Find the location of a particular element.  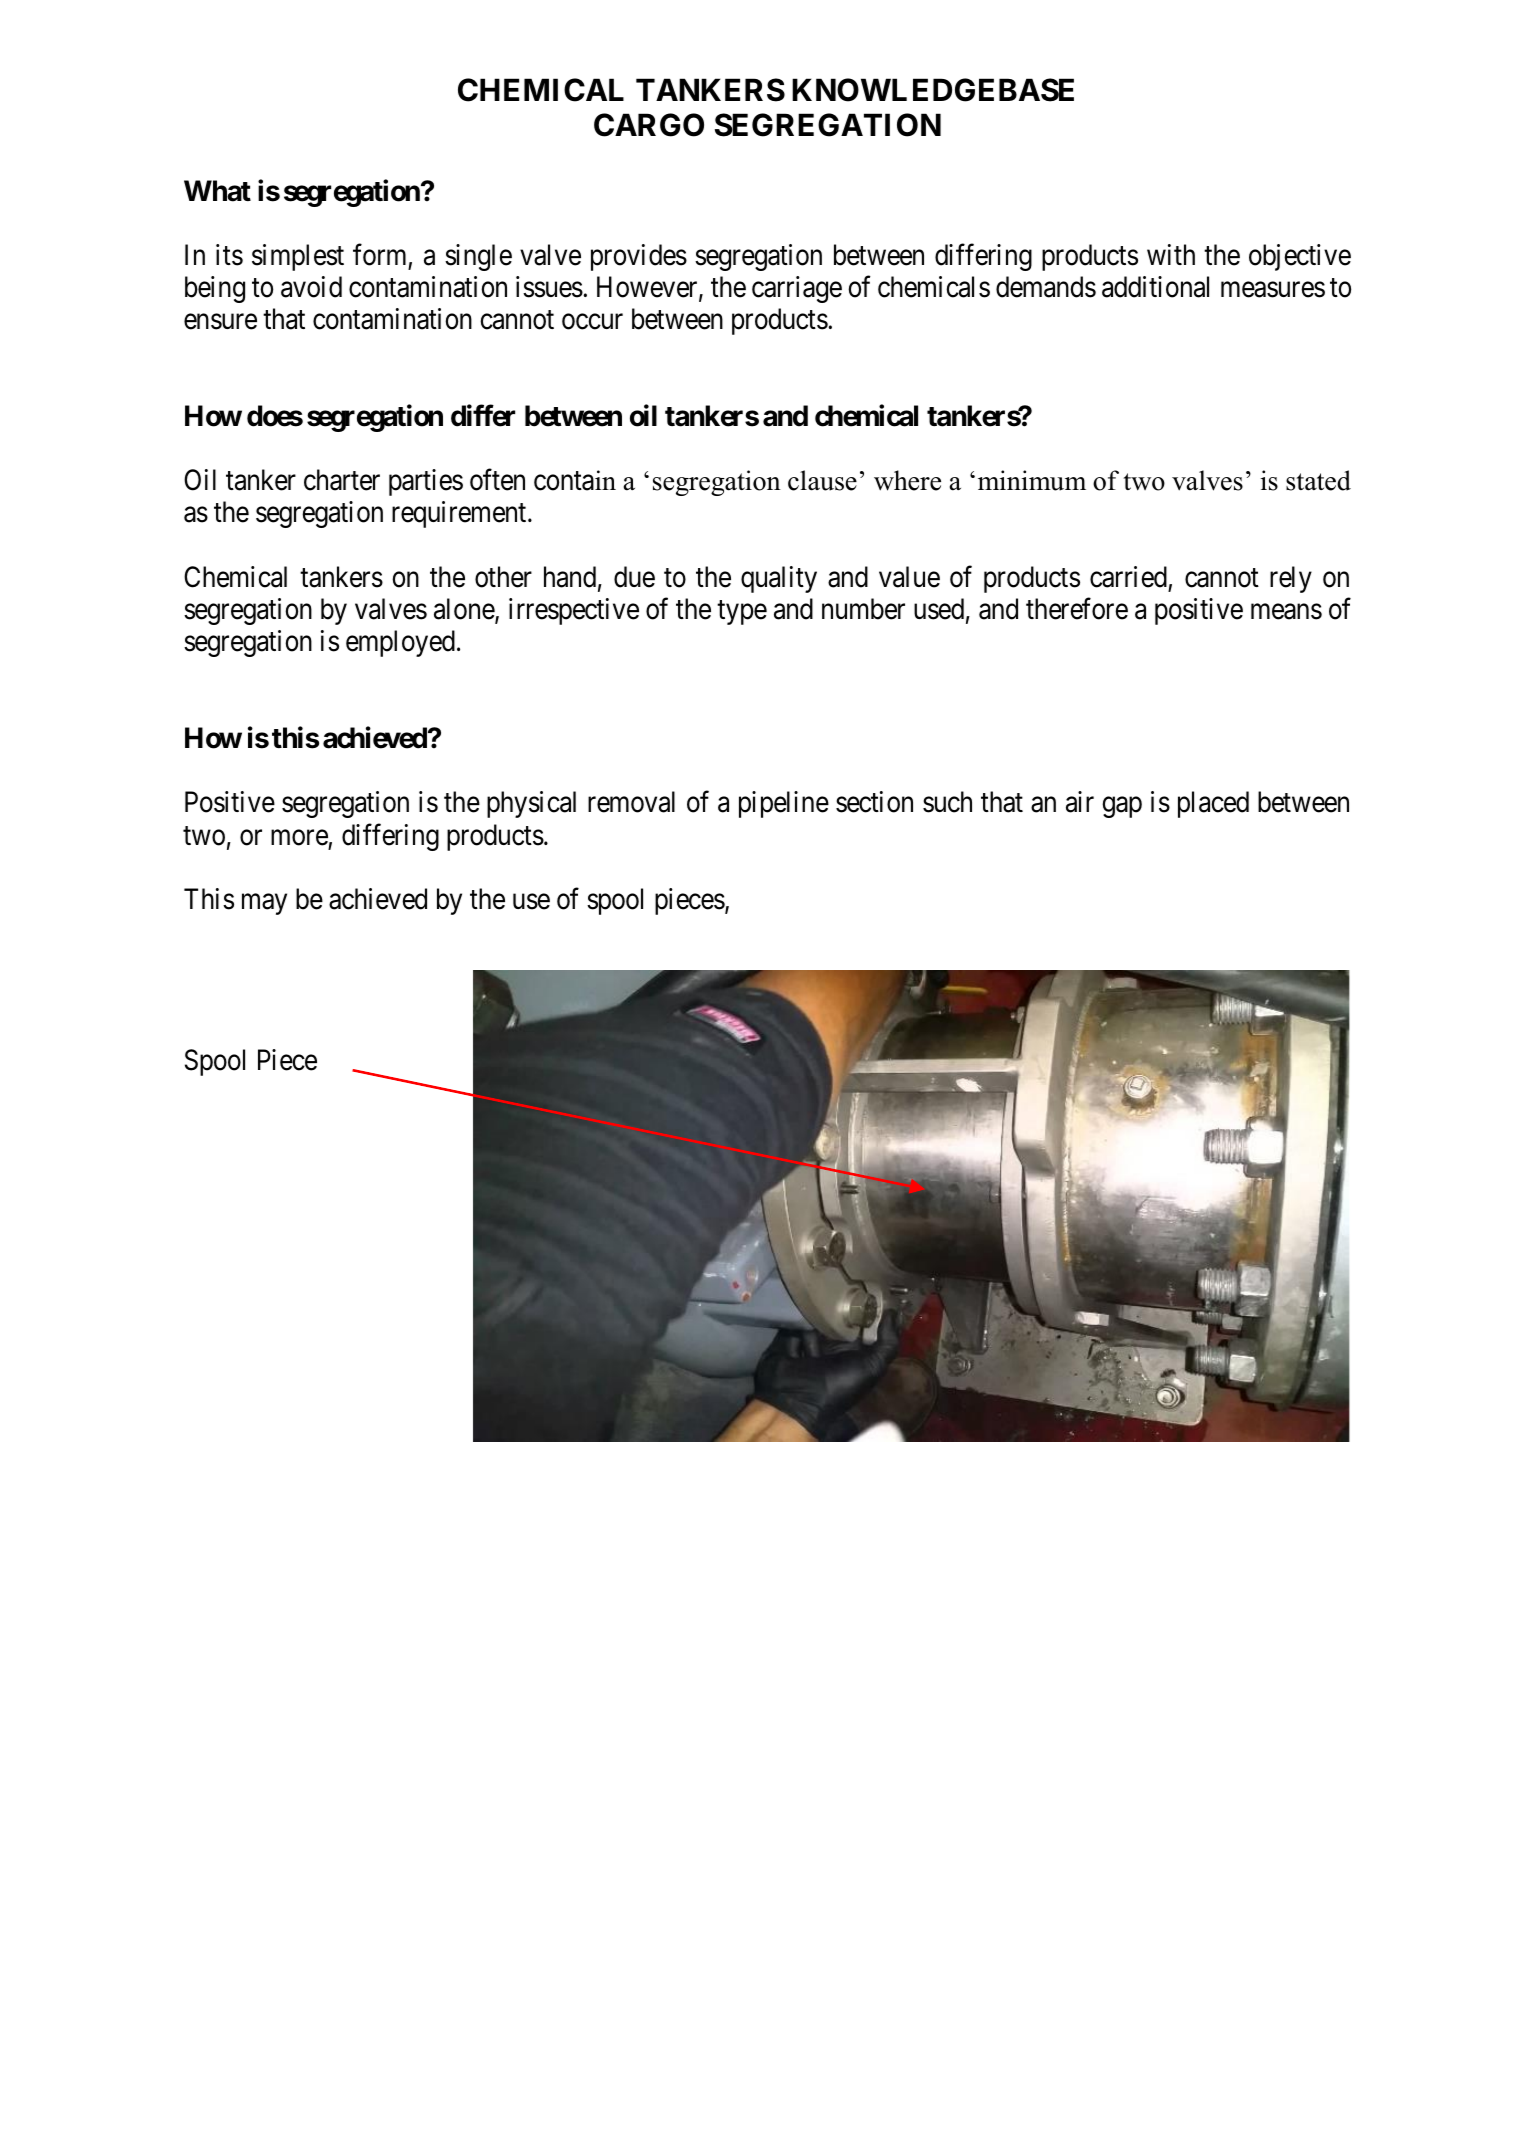

clause is located at coordinates (822, 480).
